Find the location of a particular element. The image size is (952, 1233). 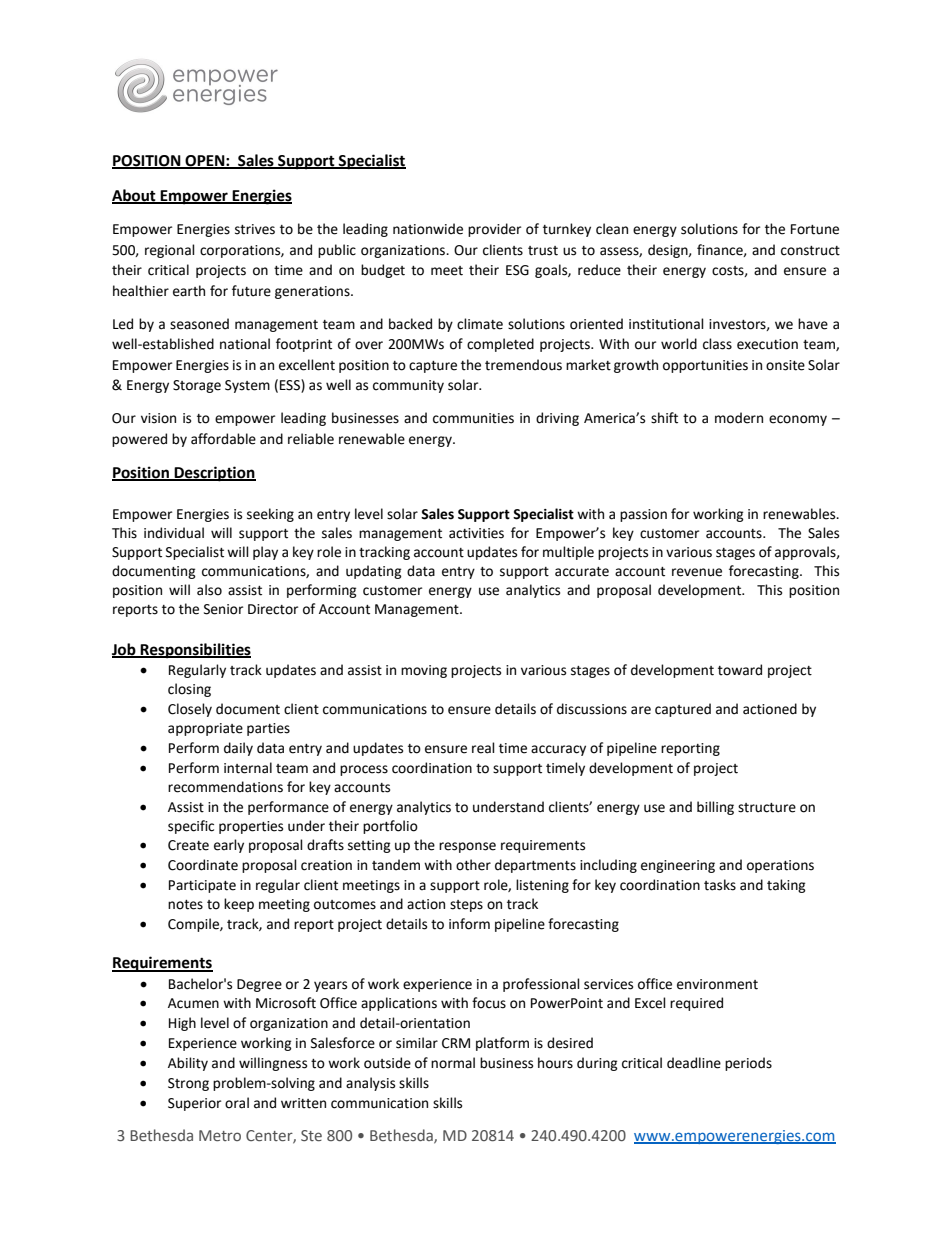

Superior is located at coordinates (194, 1104).
